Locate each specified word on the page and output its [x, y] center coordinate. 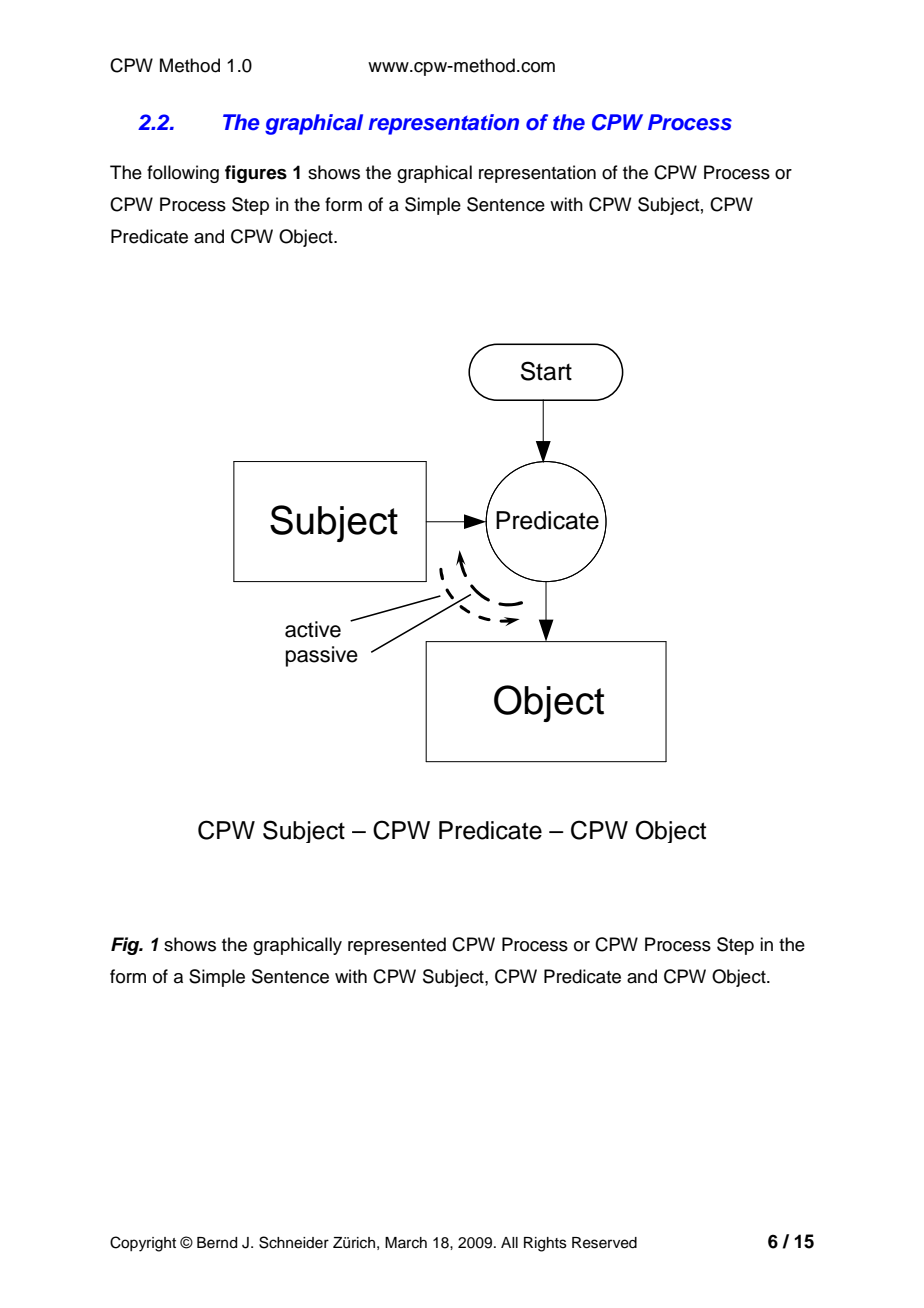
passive [322, 656]
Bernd [217, 1243]
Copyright [143, 1244]
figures [256, 174]
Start [546, 371]
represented [397, 946]
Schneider [294, 1242]
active [313, 629]
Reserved [604, 1243]
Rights [545, 1244]
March [406, 1243]
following [183, 174]
